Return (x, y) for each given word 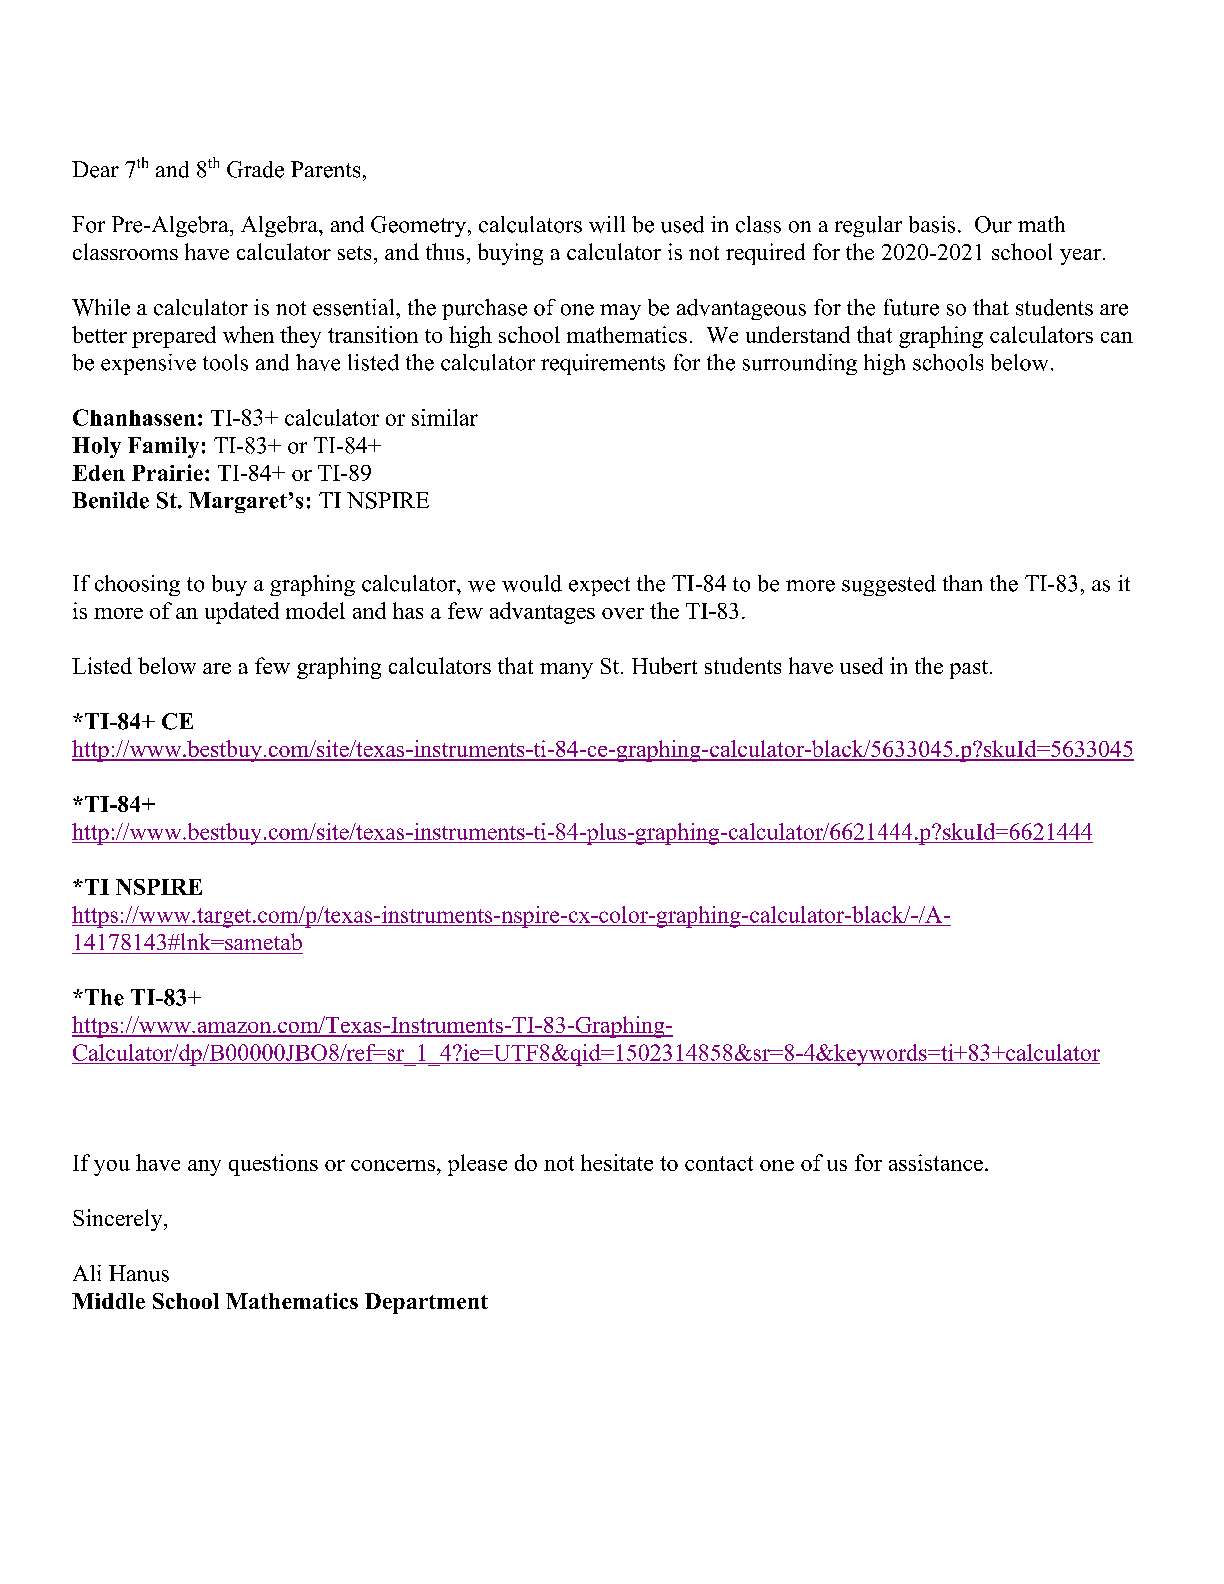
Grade (255, 169)
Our (993, 224)
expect (599, 586)
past (970, 669)
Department (426, 1303)
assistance (936, 1162)
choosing (137, 585)
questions (273, 1165)
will (607, 224)
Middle (108, 1301)
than (962, 583)
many (566, 671)
